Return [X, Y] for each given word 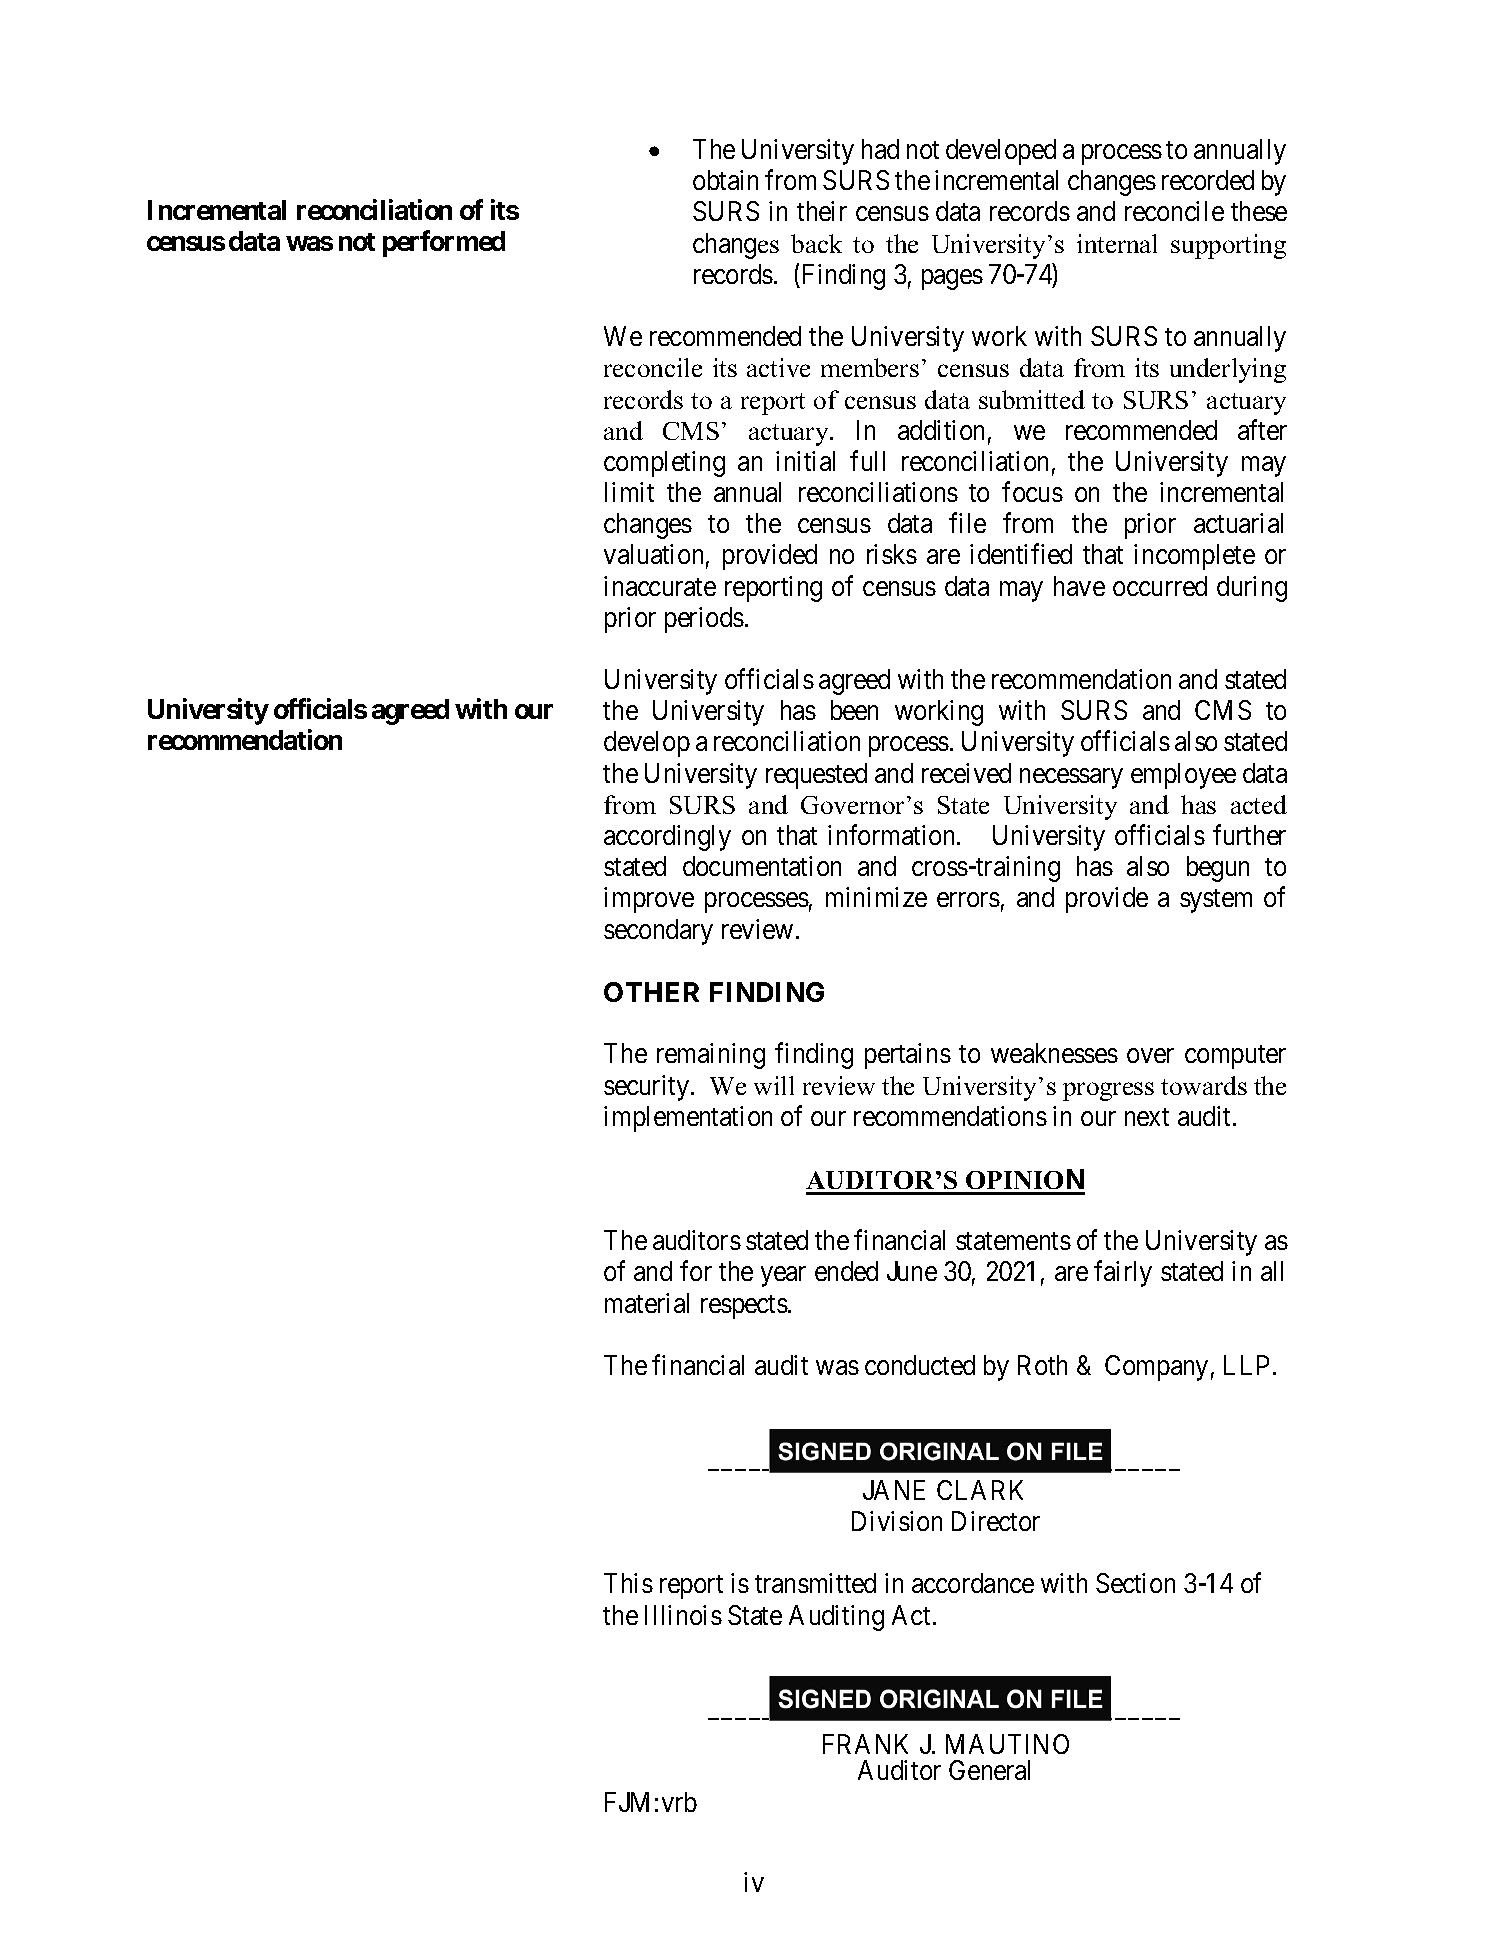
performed [444, 243]
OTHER [651, 992]
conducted [920, 1365]
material [647, 1303]
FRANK [865, 1744]
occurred [1160, 586]
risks [892, 554]
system [1216, 901]
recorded [1208, 180]
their [822, 211]
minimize [876, 897]
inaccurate [660, 586]
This [628, 1583]
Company [1156, 1368]
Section [1135, 1583]
